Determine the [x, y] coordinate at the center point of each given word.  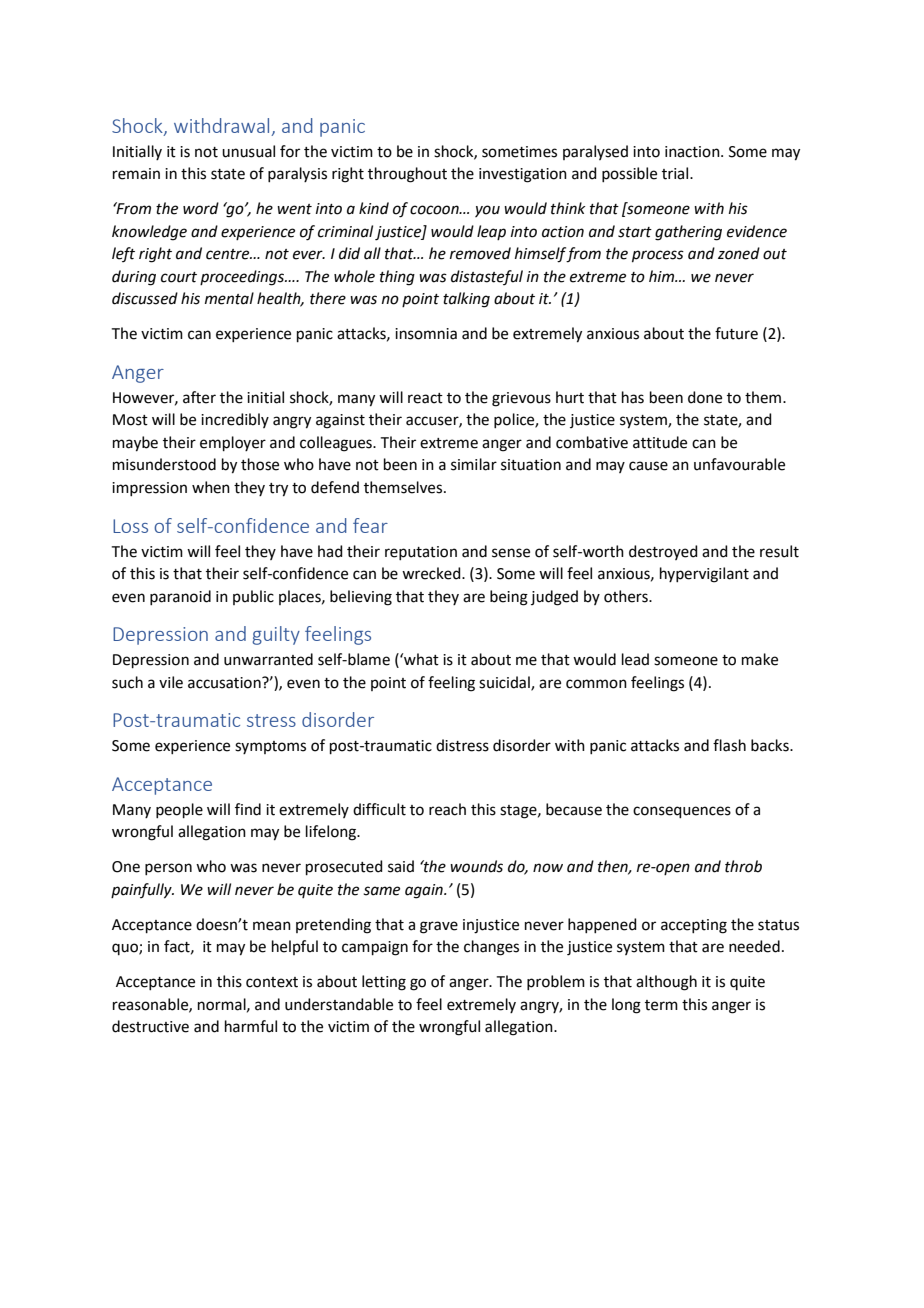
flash [729, 745]
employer [233, 443]
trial [676, 173]
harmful [251, 1026]
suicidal [505, 683]
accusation [225, 683]
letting [384, 983]
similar [474, 464]
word [201, 208]
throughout [407, 175]
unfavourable [739, 464]
